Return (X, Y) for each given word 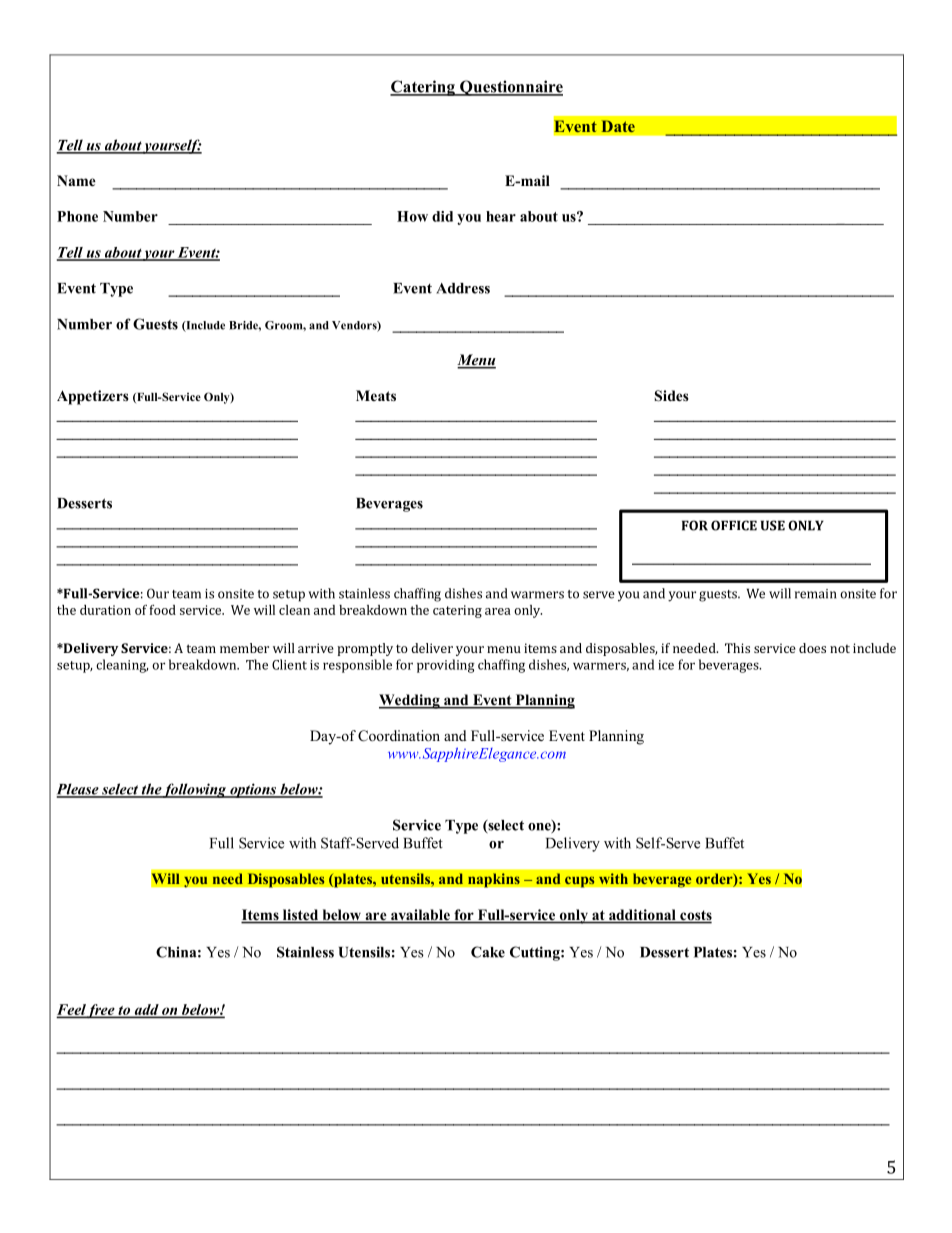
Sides (672, 396)
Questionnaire (510, 88)
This (737, 648)
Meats (376, 395)
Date (618, 126)
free (101, 1011)
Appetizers (93, 397)
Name (76, 180)
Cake (488, 952)
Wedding (410, 701)
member (244, 648)
